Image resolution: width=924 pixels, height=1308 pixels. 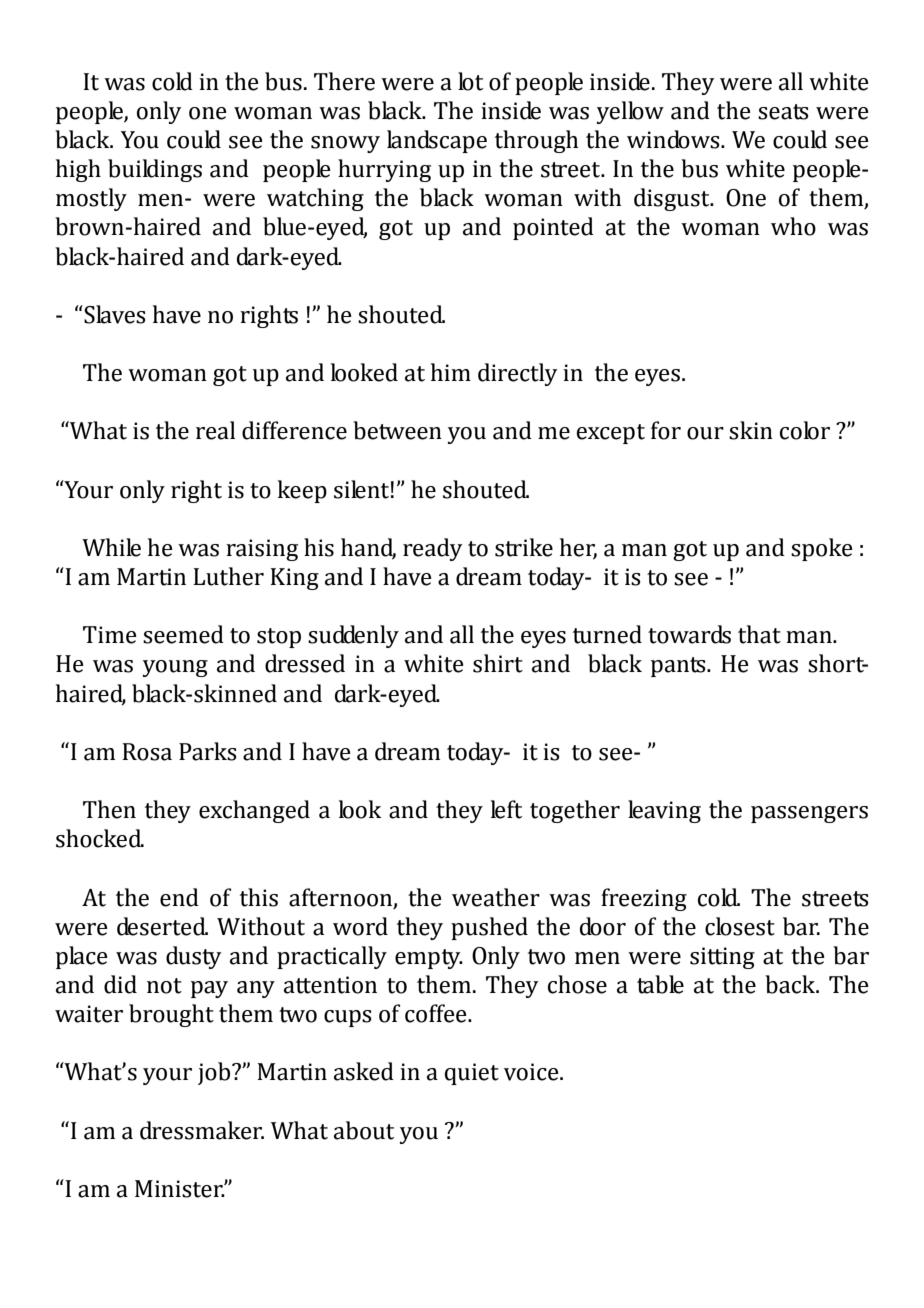 What do you see at coordinates (183, 634) in the screenshot?
I see `seemed` at bounding box center [183, 634].
